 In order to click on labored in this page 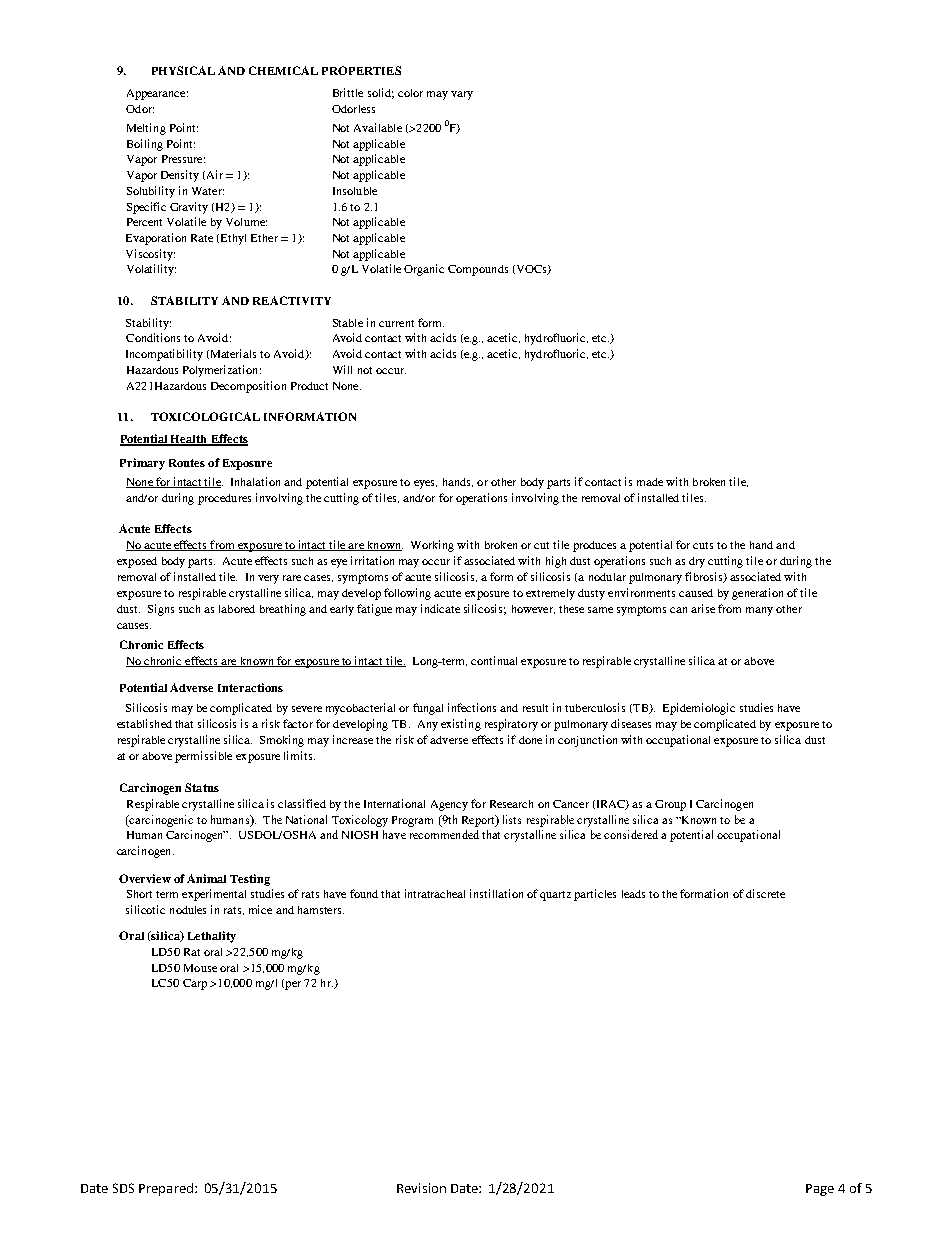, I will do `click(237, 609)`.
